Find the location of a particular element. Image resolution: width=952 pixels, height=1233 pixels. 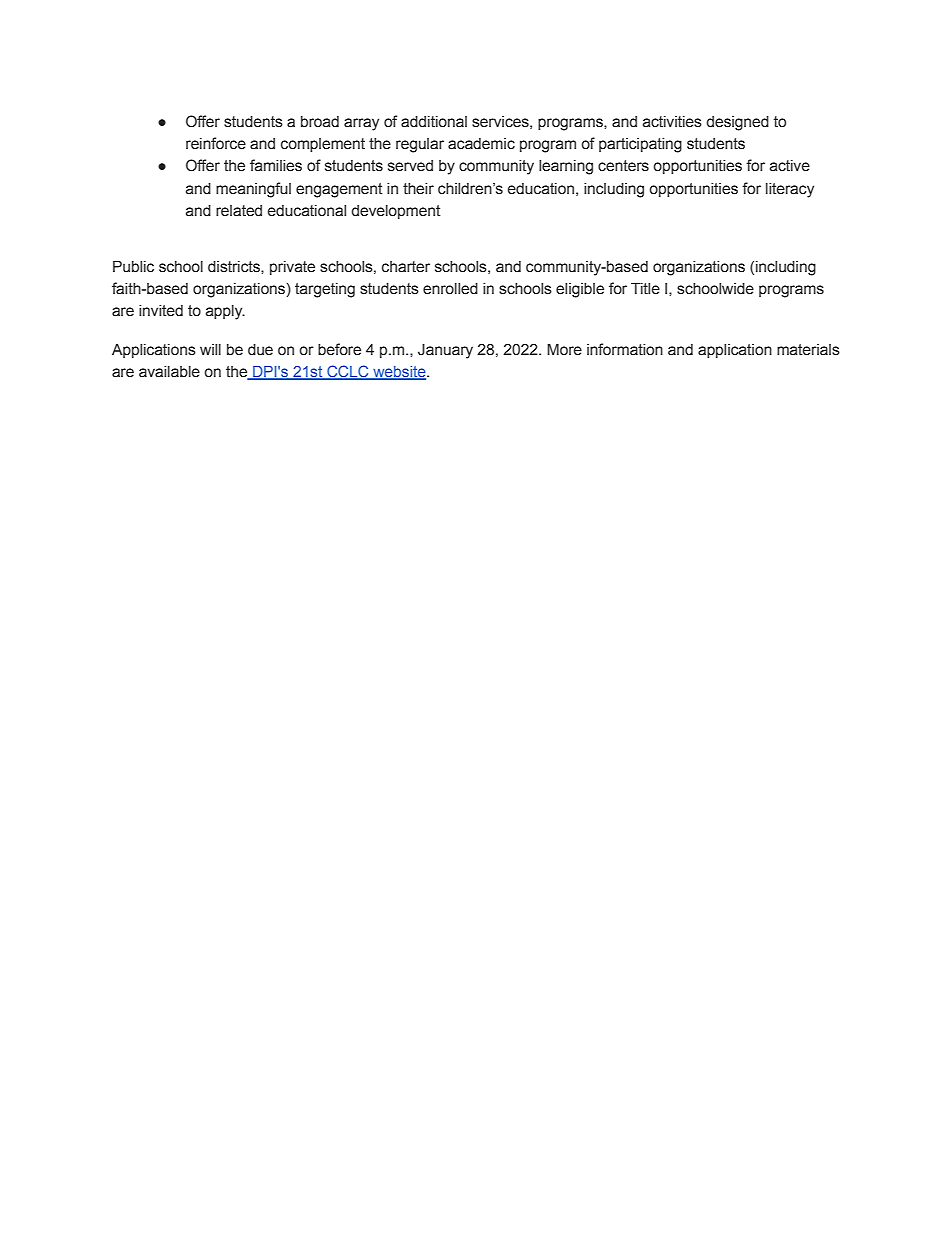

meaningful is located at coordinates (253, 190).
